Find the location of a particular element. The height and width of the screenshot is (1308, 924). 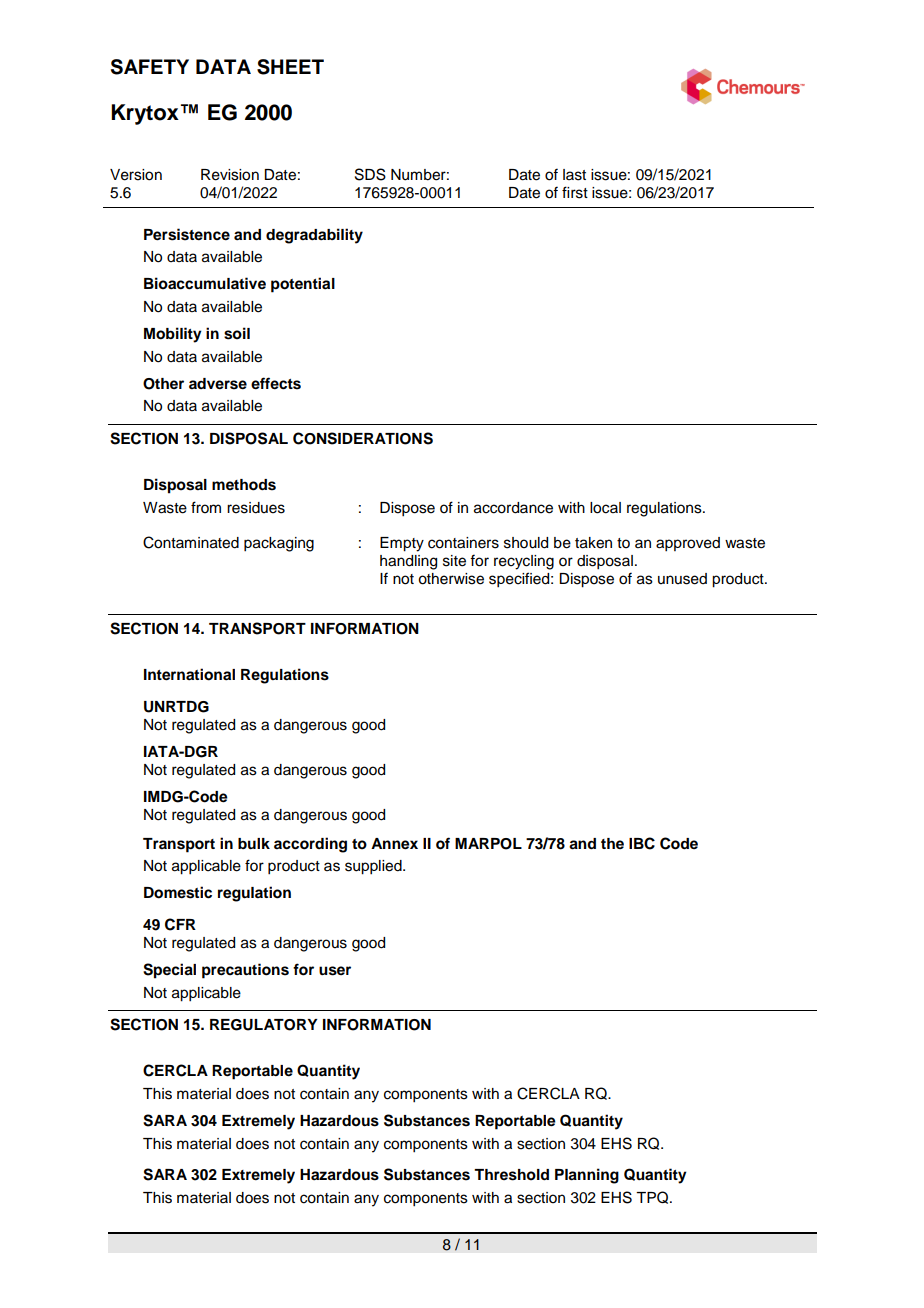

REGULATORY is located at coordinates (264, 1025).
